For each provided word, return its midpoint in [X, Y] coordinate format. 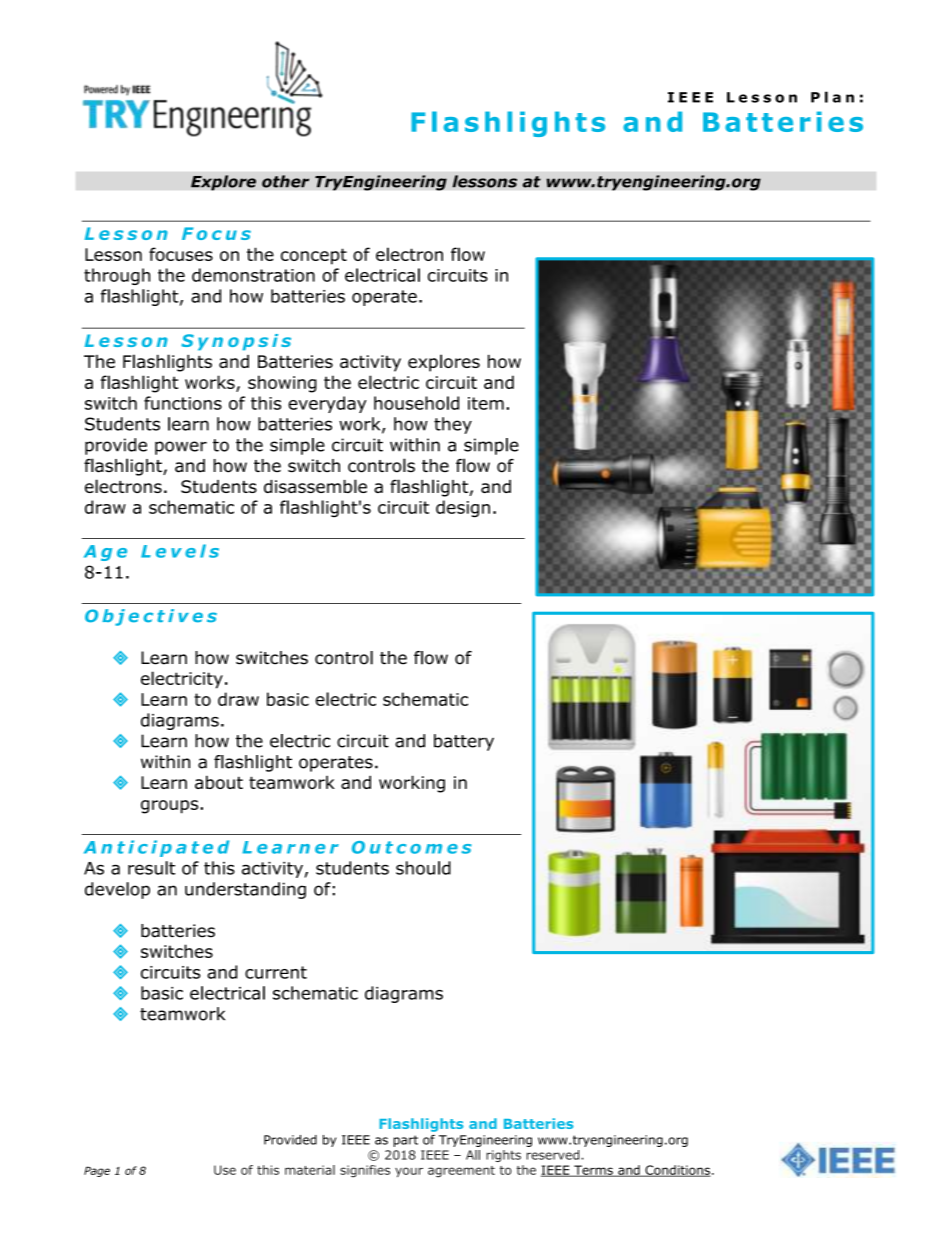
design [463, 508]
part [406, 1141]
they [453, 425]
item [486, 403]
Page [97, 1171]
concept [314, 256]
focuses [181, 254]
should [423, 868]
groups [171, 807]
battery [464, 742]
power [181, 448]
